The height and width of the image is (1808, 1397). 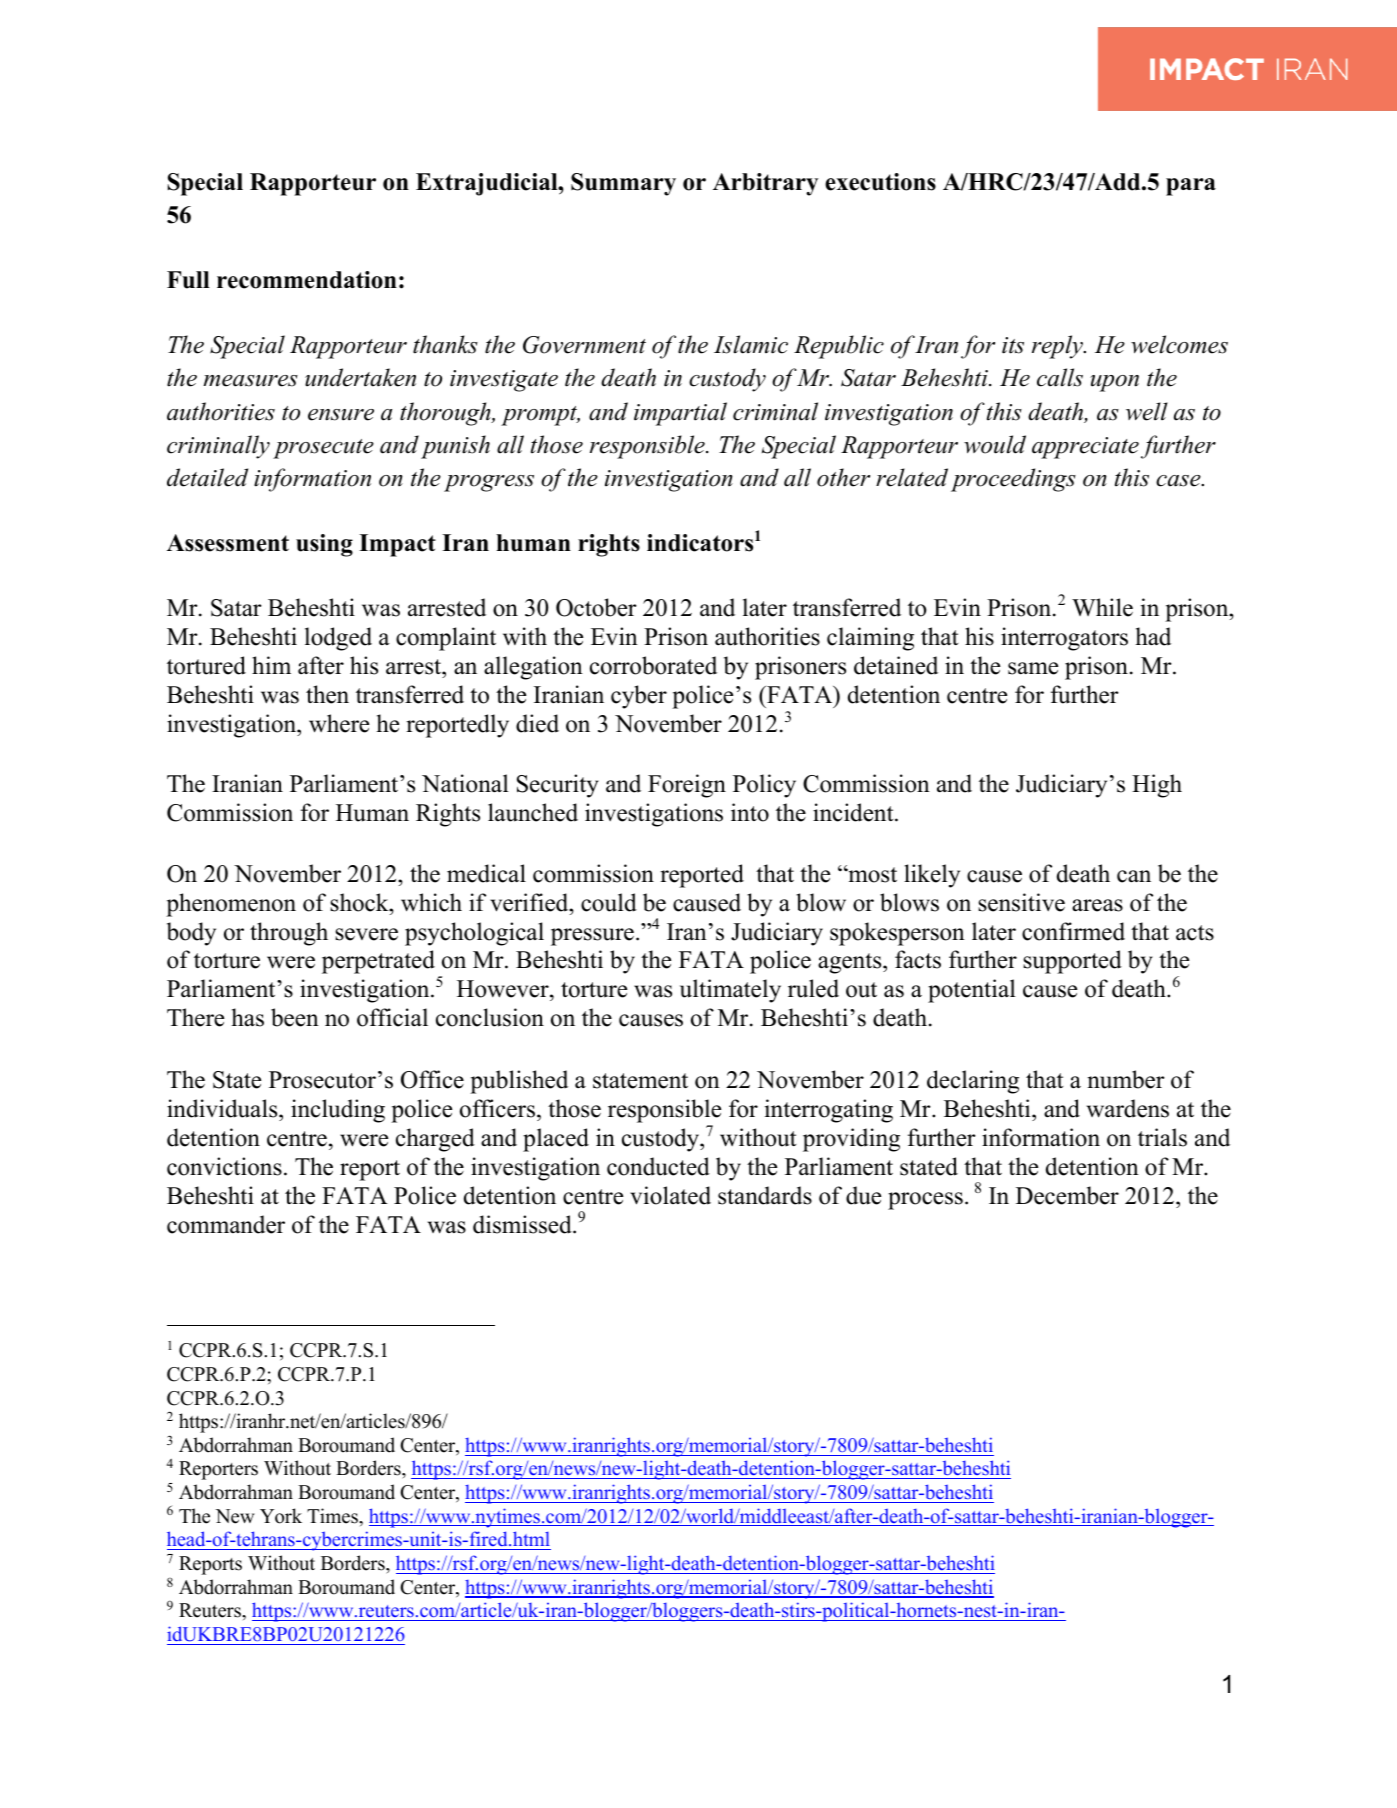 I want to click on interrogators, so click(x=1064, y=639).
